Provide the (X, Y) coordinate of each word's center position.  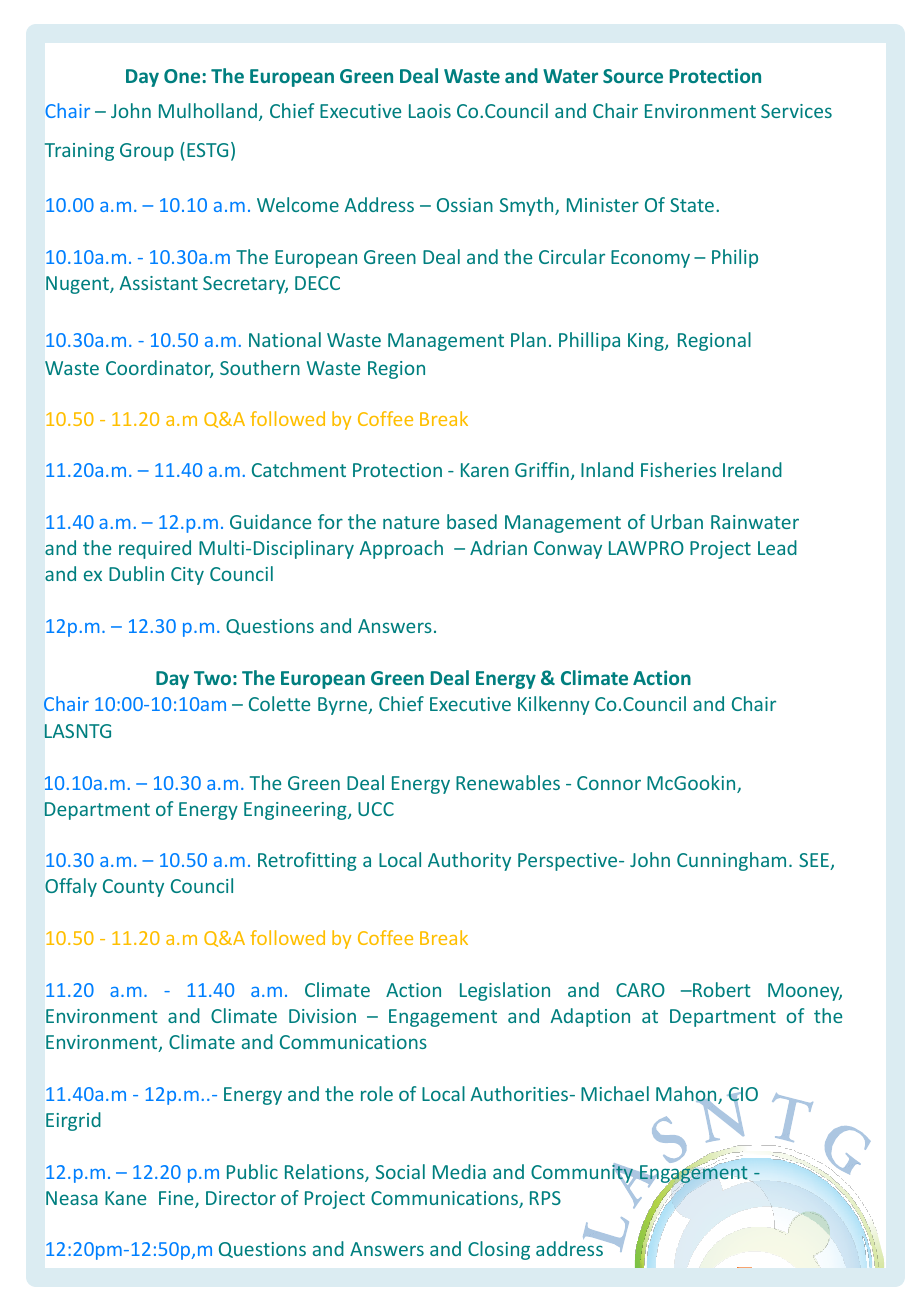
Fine (177, 1199)
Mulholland (208, 110)
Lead (777, 547)
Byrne (344, 706)
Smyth (528, 206)
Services (796, 111)
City (187, 576)
